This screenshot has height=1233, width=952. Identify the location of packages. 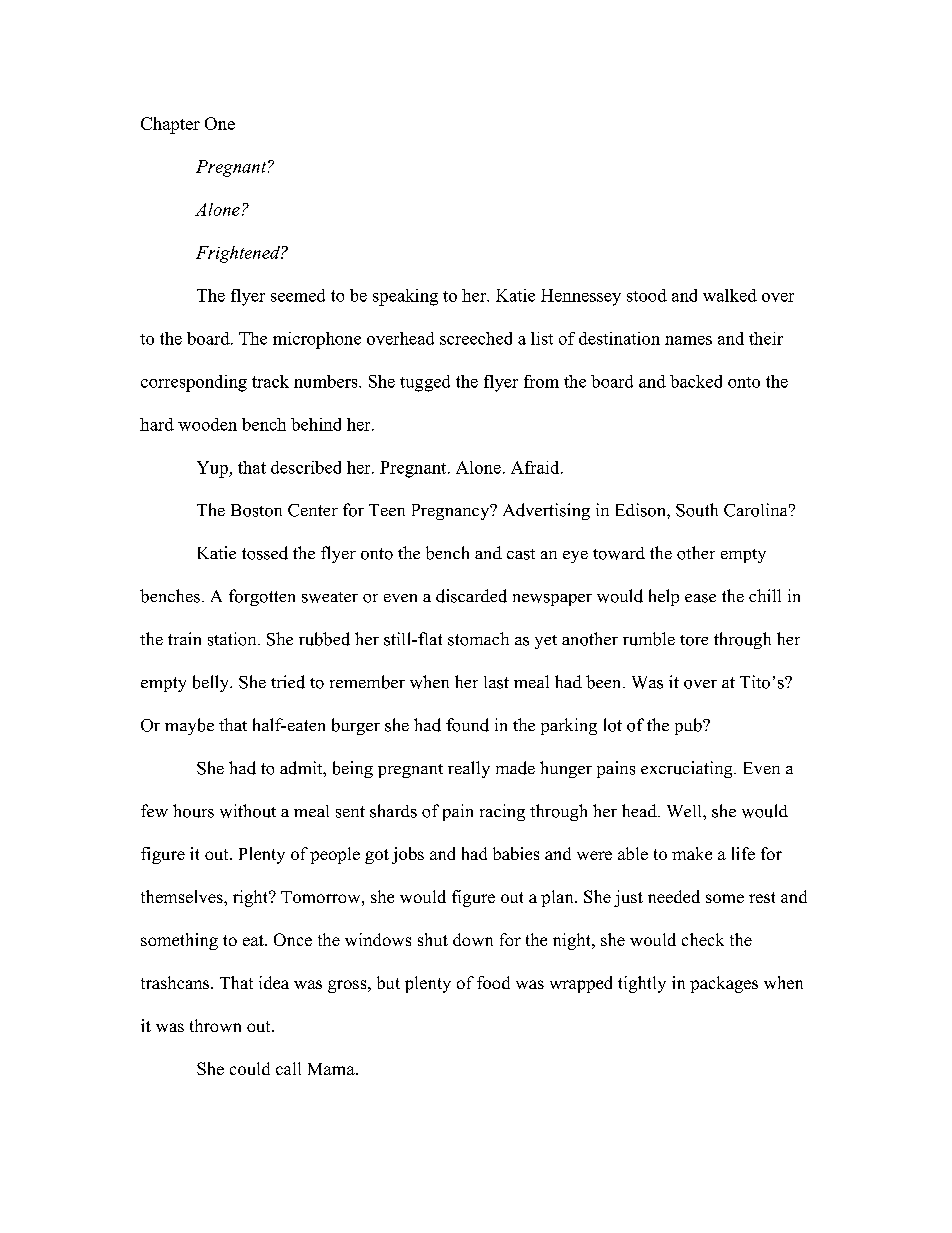
(724, 984).
